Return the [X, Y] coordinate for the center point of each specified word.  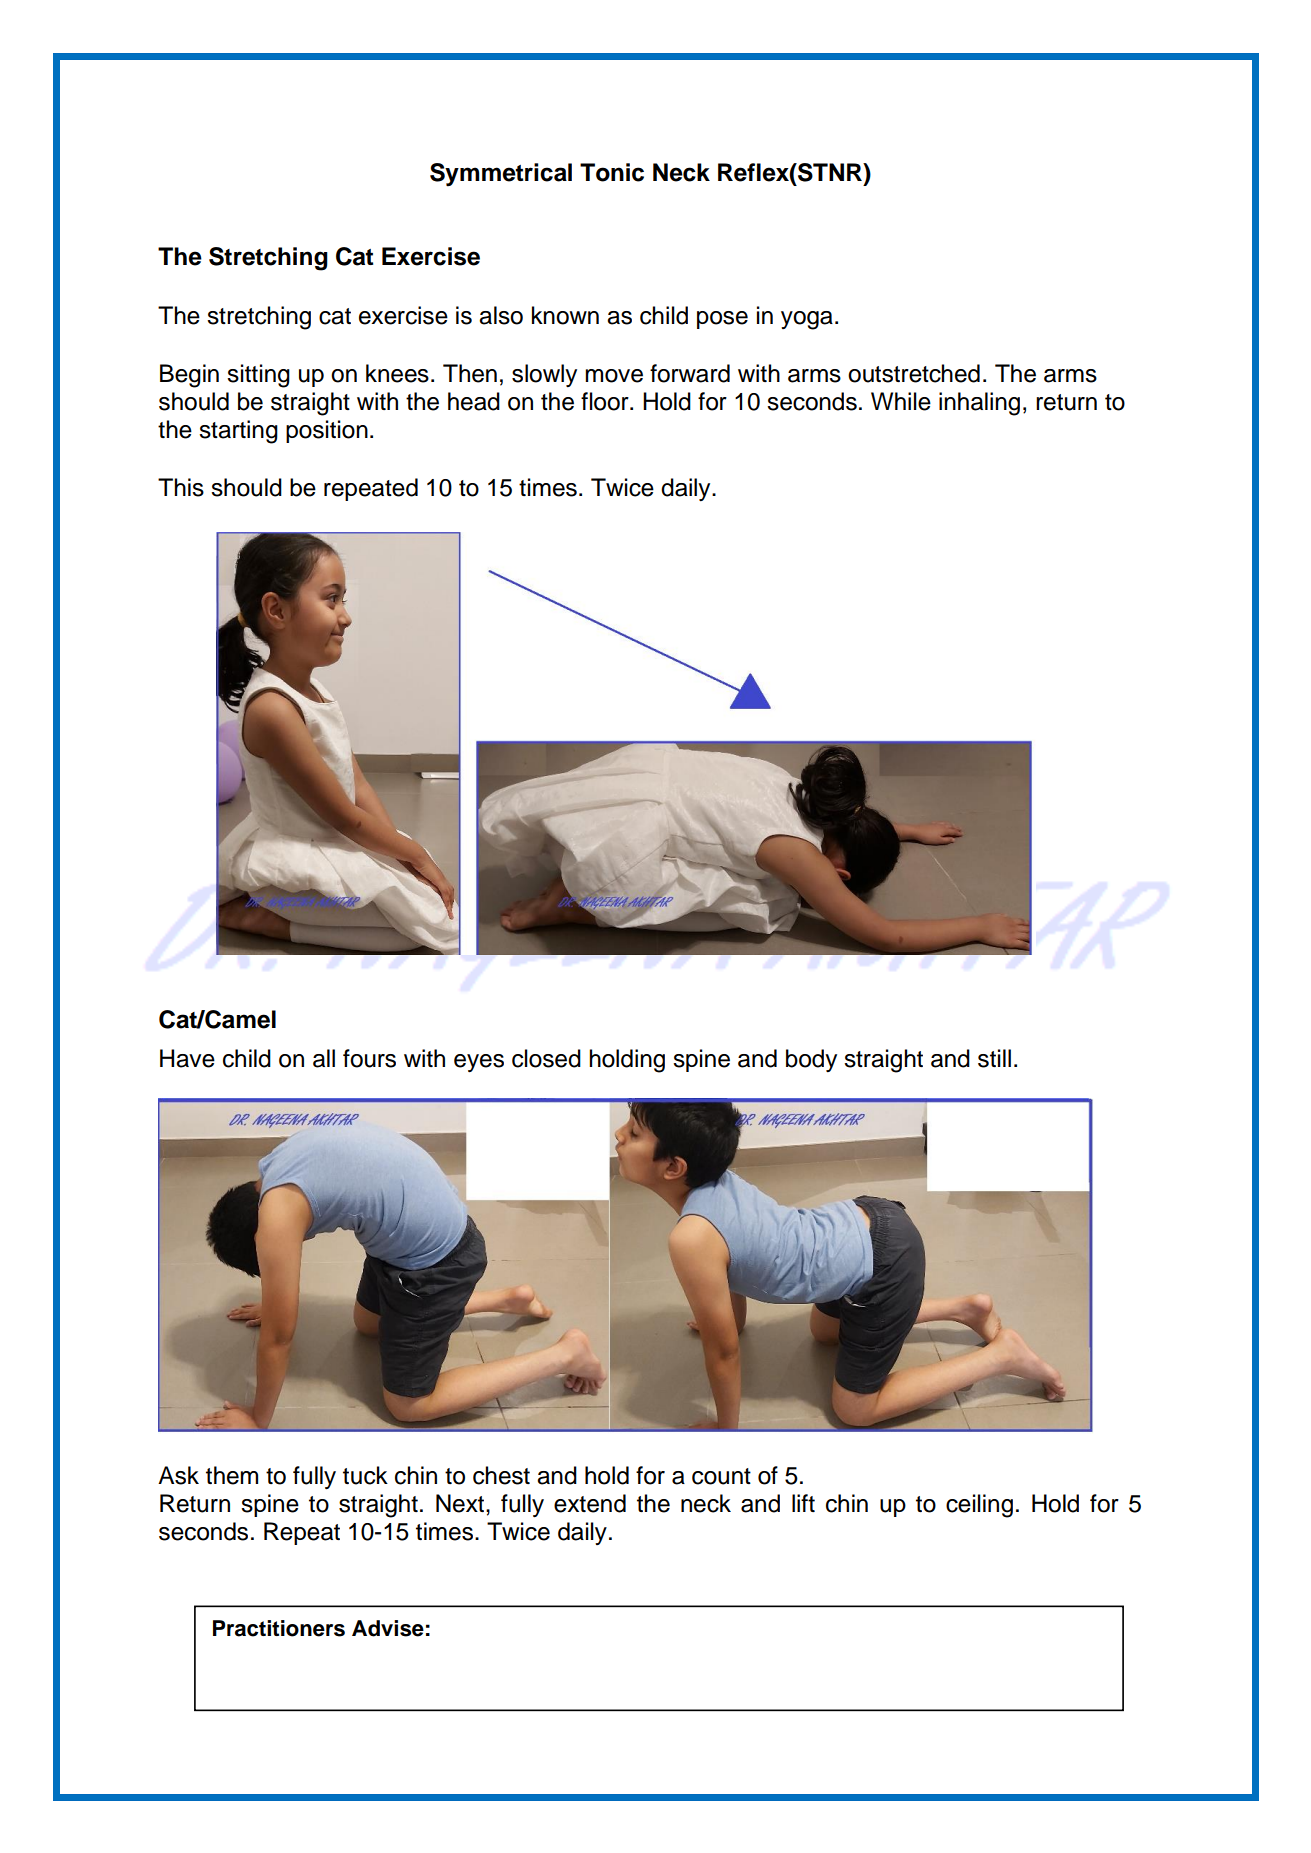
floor [606, 401]
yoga [807, 320]
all [324, 1058]
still [994, 1058]
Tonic [612, 172]
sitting [258, 376]
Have [187, 1058]
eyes [479, 1063]
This [181, 487]
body [811, 1060]
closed [546, 1058]
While [901, 401]
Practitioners [279, 1628]
